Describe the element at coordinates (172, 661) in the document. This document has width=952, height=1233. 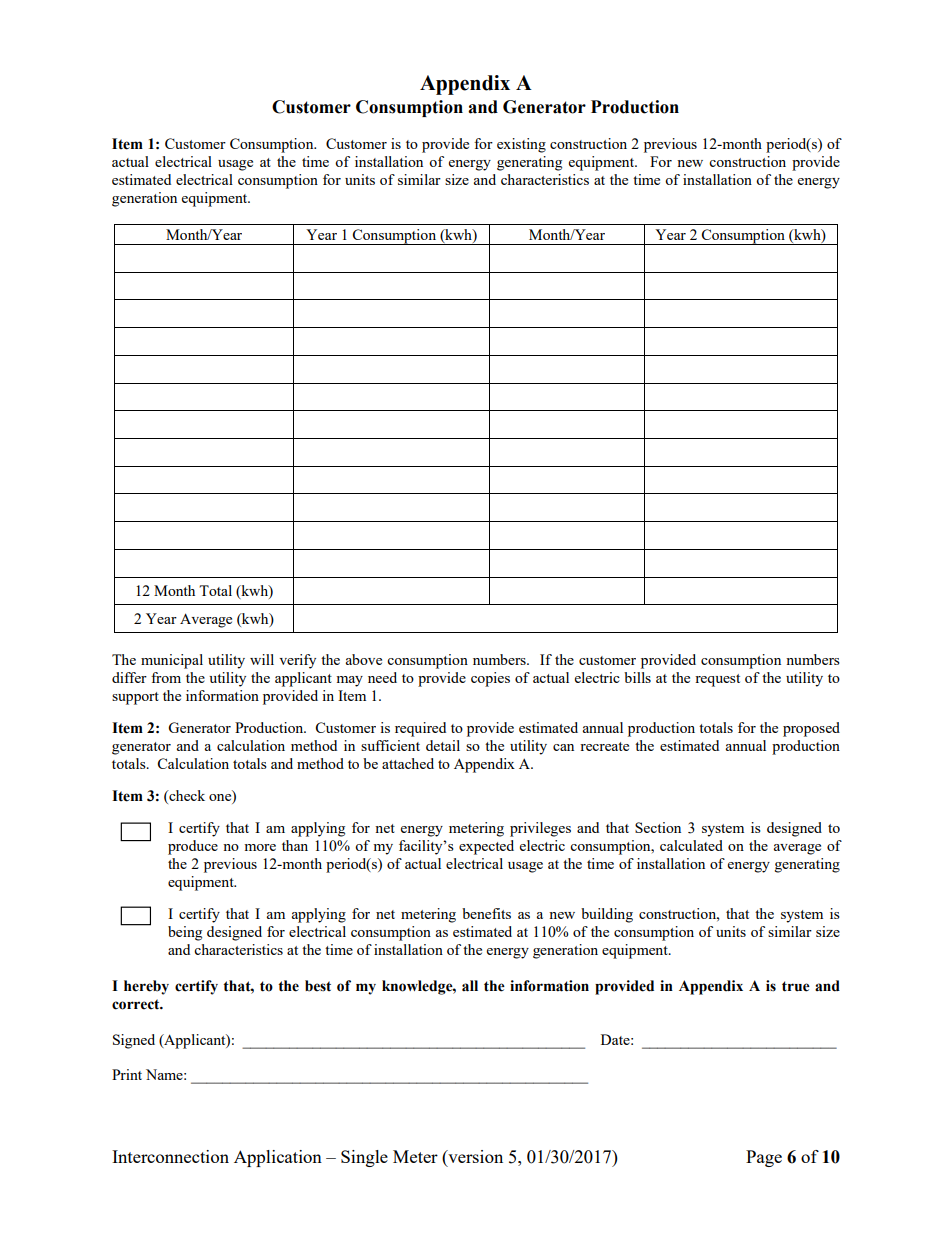
I see `municipal` at that location.
